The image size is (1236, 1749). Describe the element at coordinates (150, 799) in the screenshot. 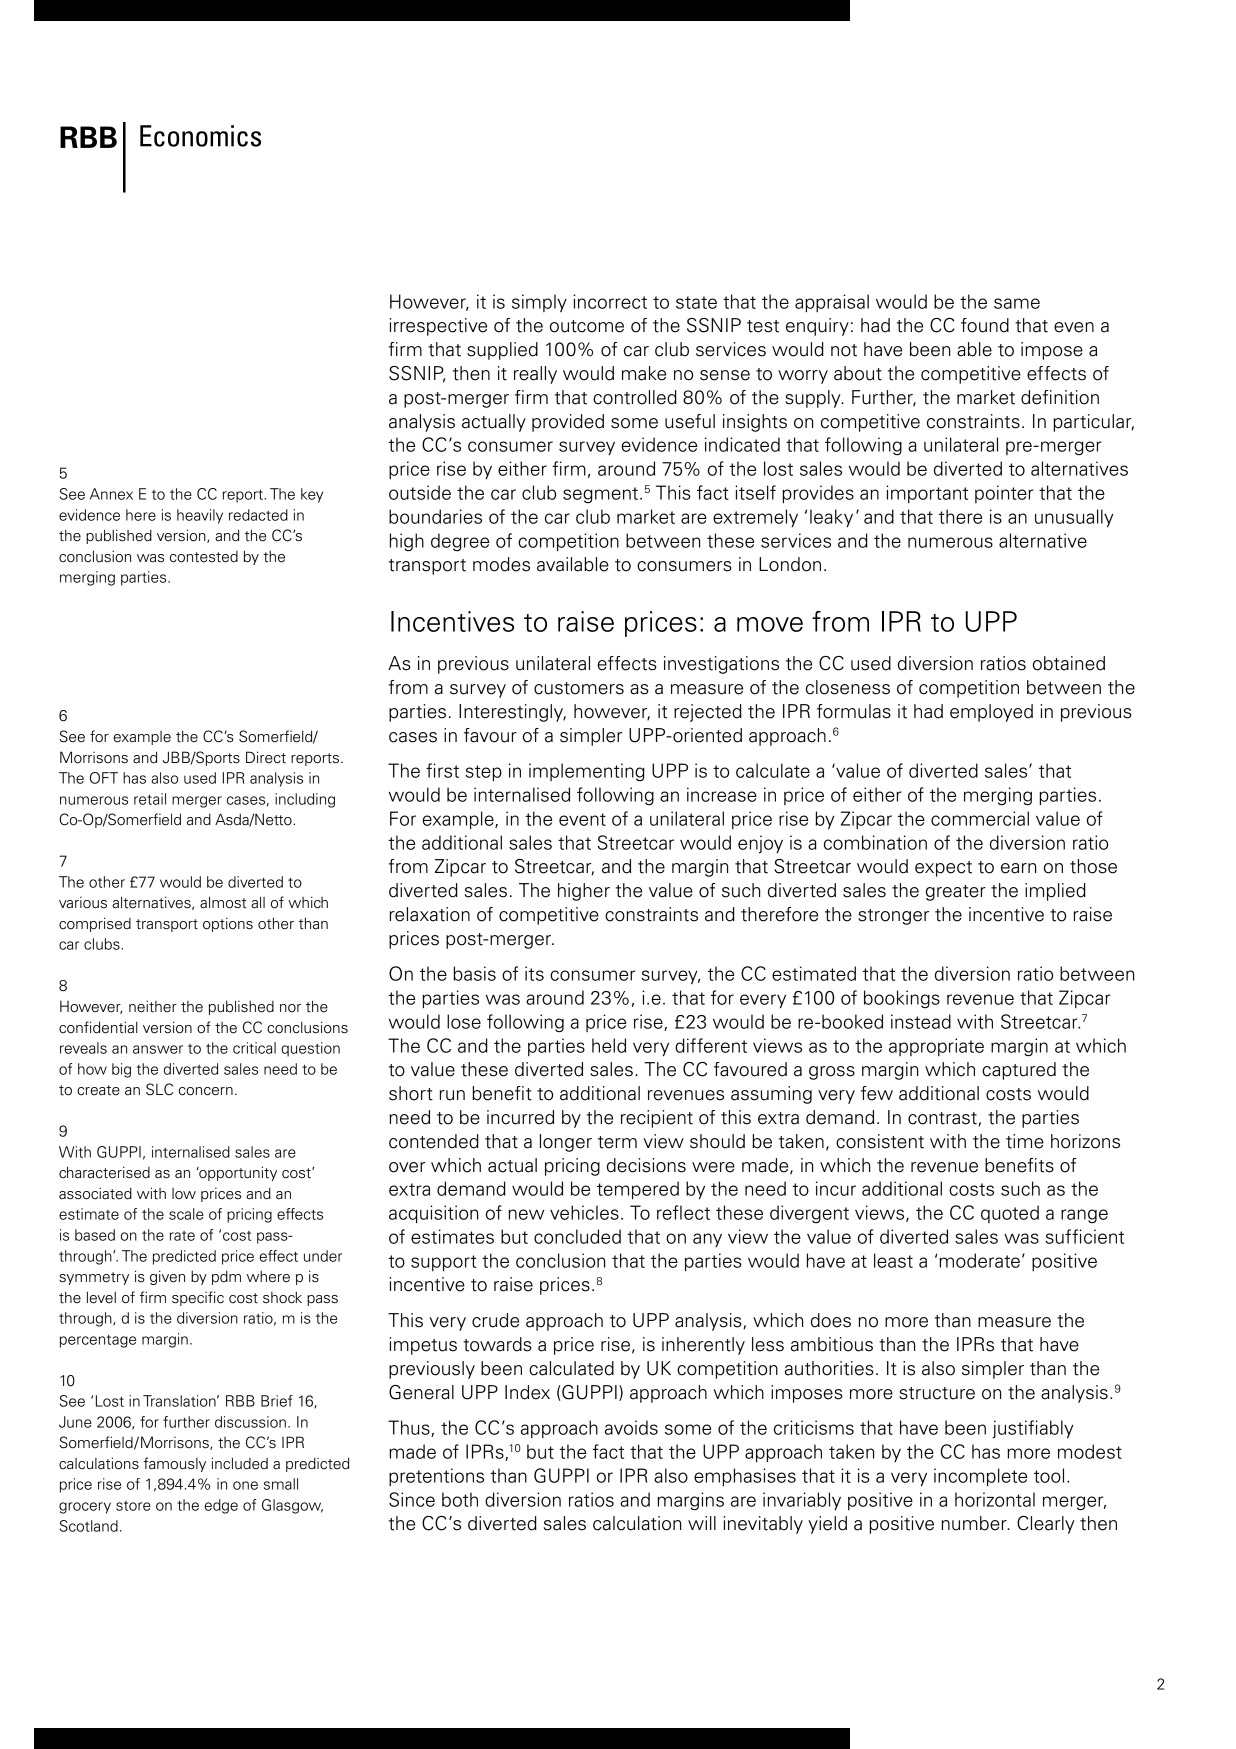

I see `retail` at that location.
